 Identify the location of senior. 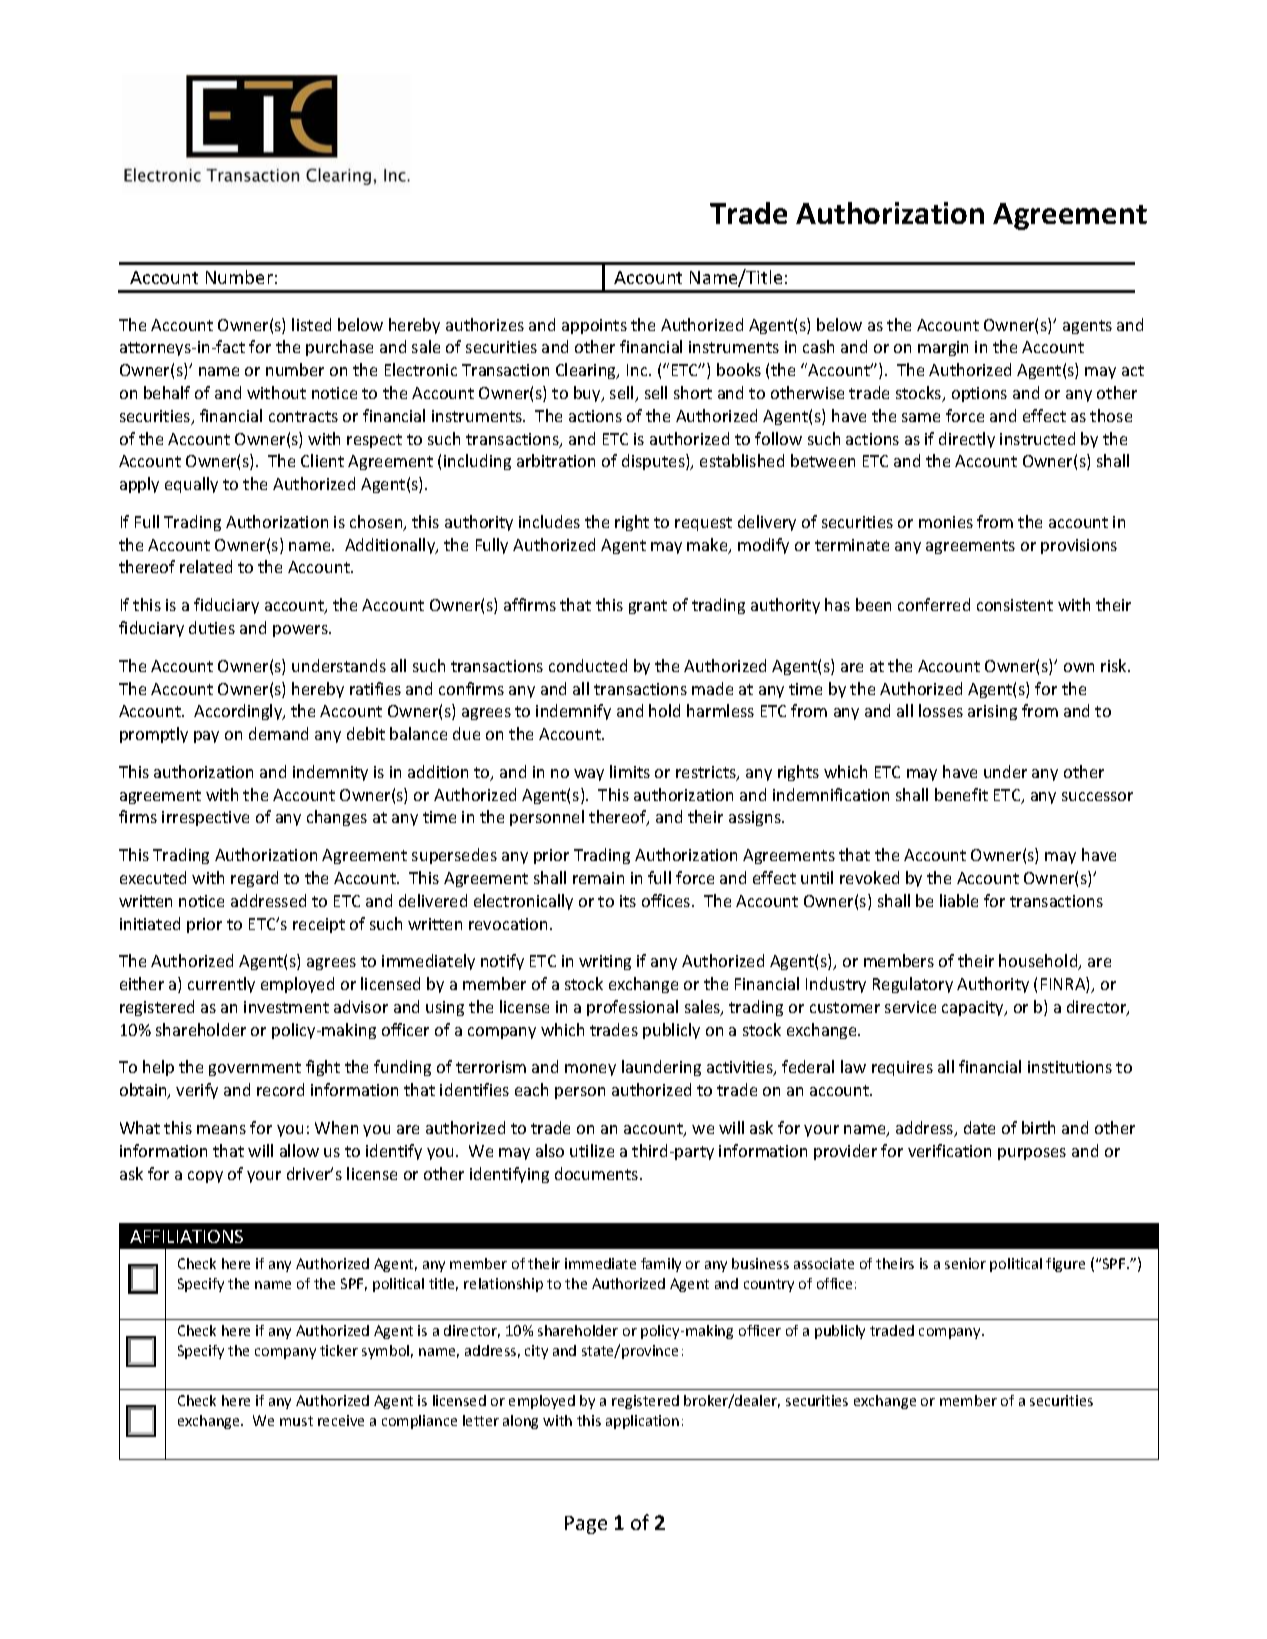
(965, 1263).
